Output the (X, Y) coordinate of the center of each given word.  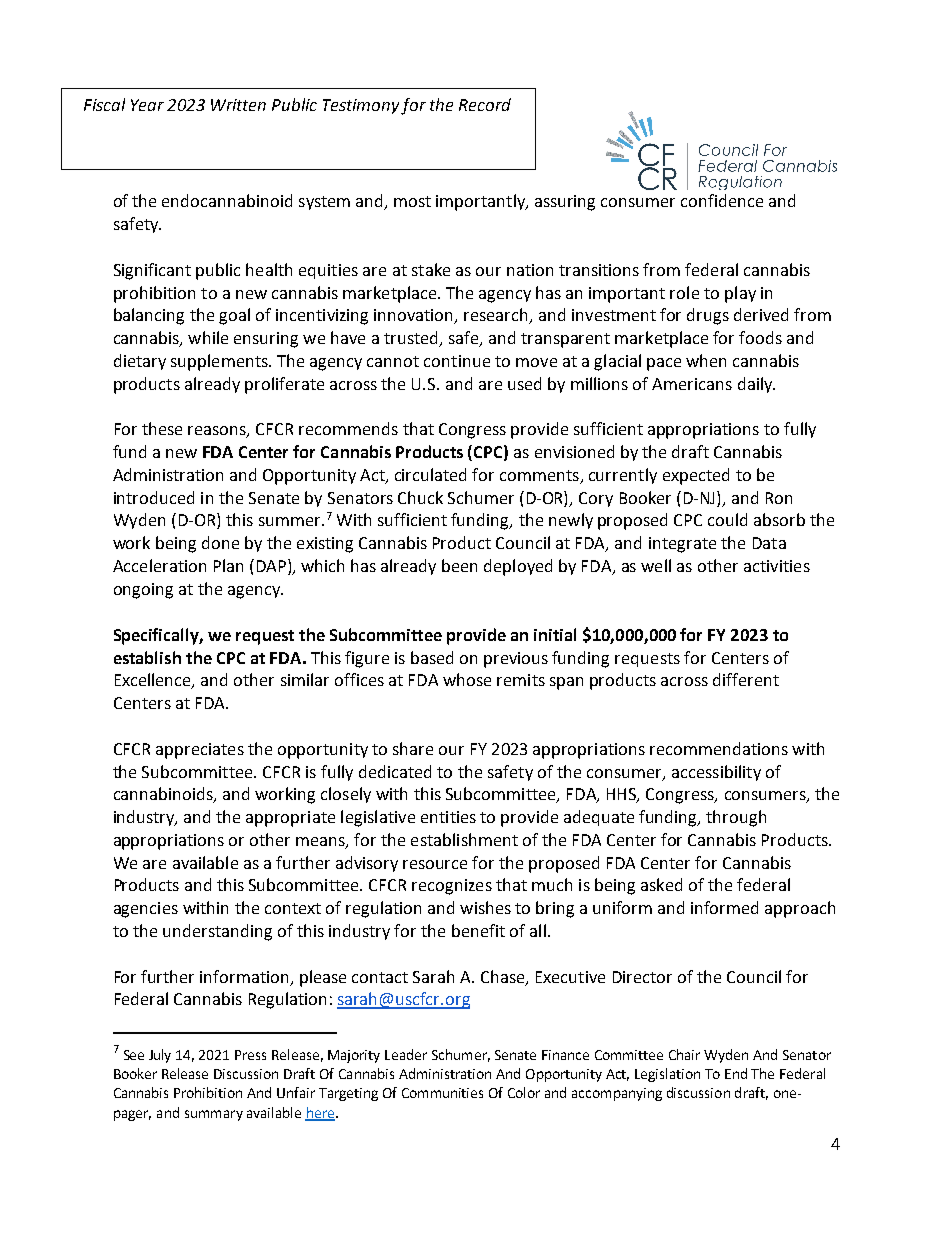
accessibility (716, 773)
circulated (430, 474)
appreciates (200, 751)
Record (485, 104)
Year (147, 105)
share (413, 748)
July (160, 1056)
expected (696, 476)
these (162, 428)
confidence (722, 200)
